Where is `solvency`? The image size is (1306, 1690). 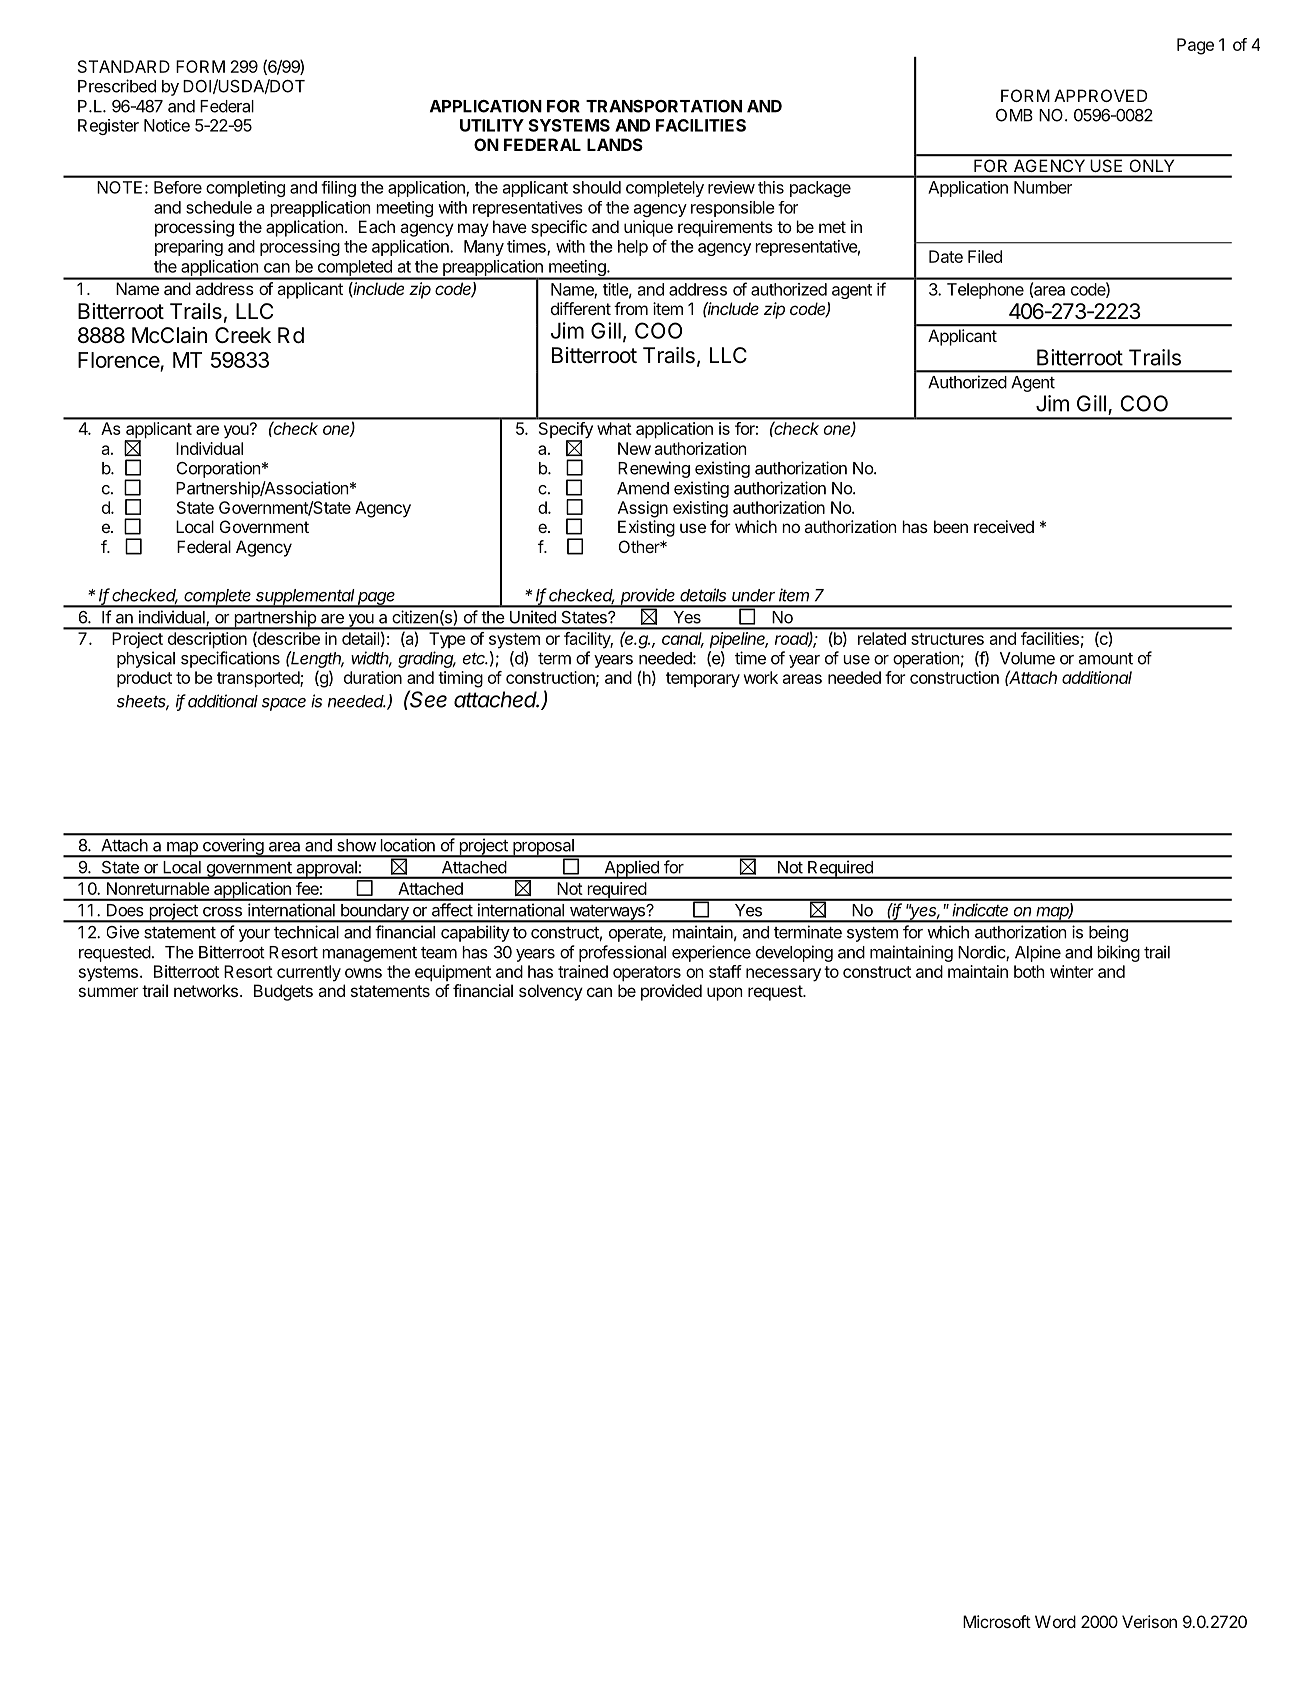 solvency is located at coordinates (551, 992).
